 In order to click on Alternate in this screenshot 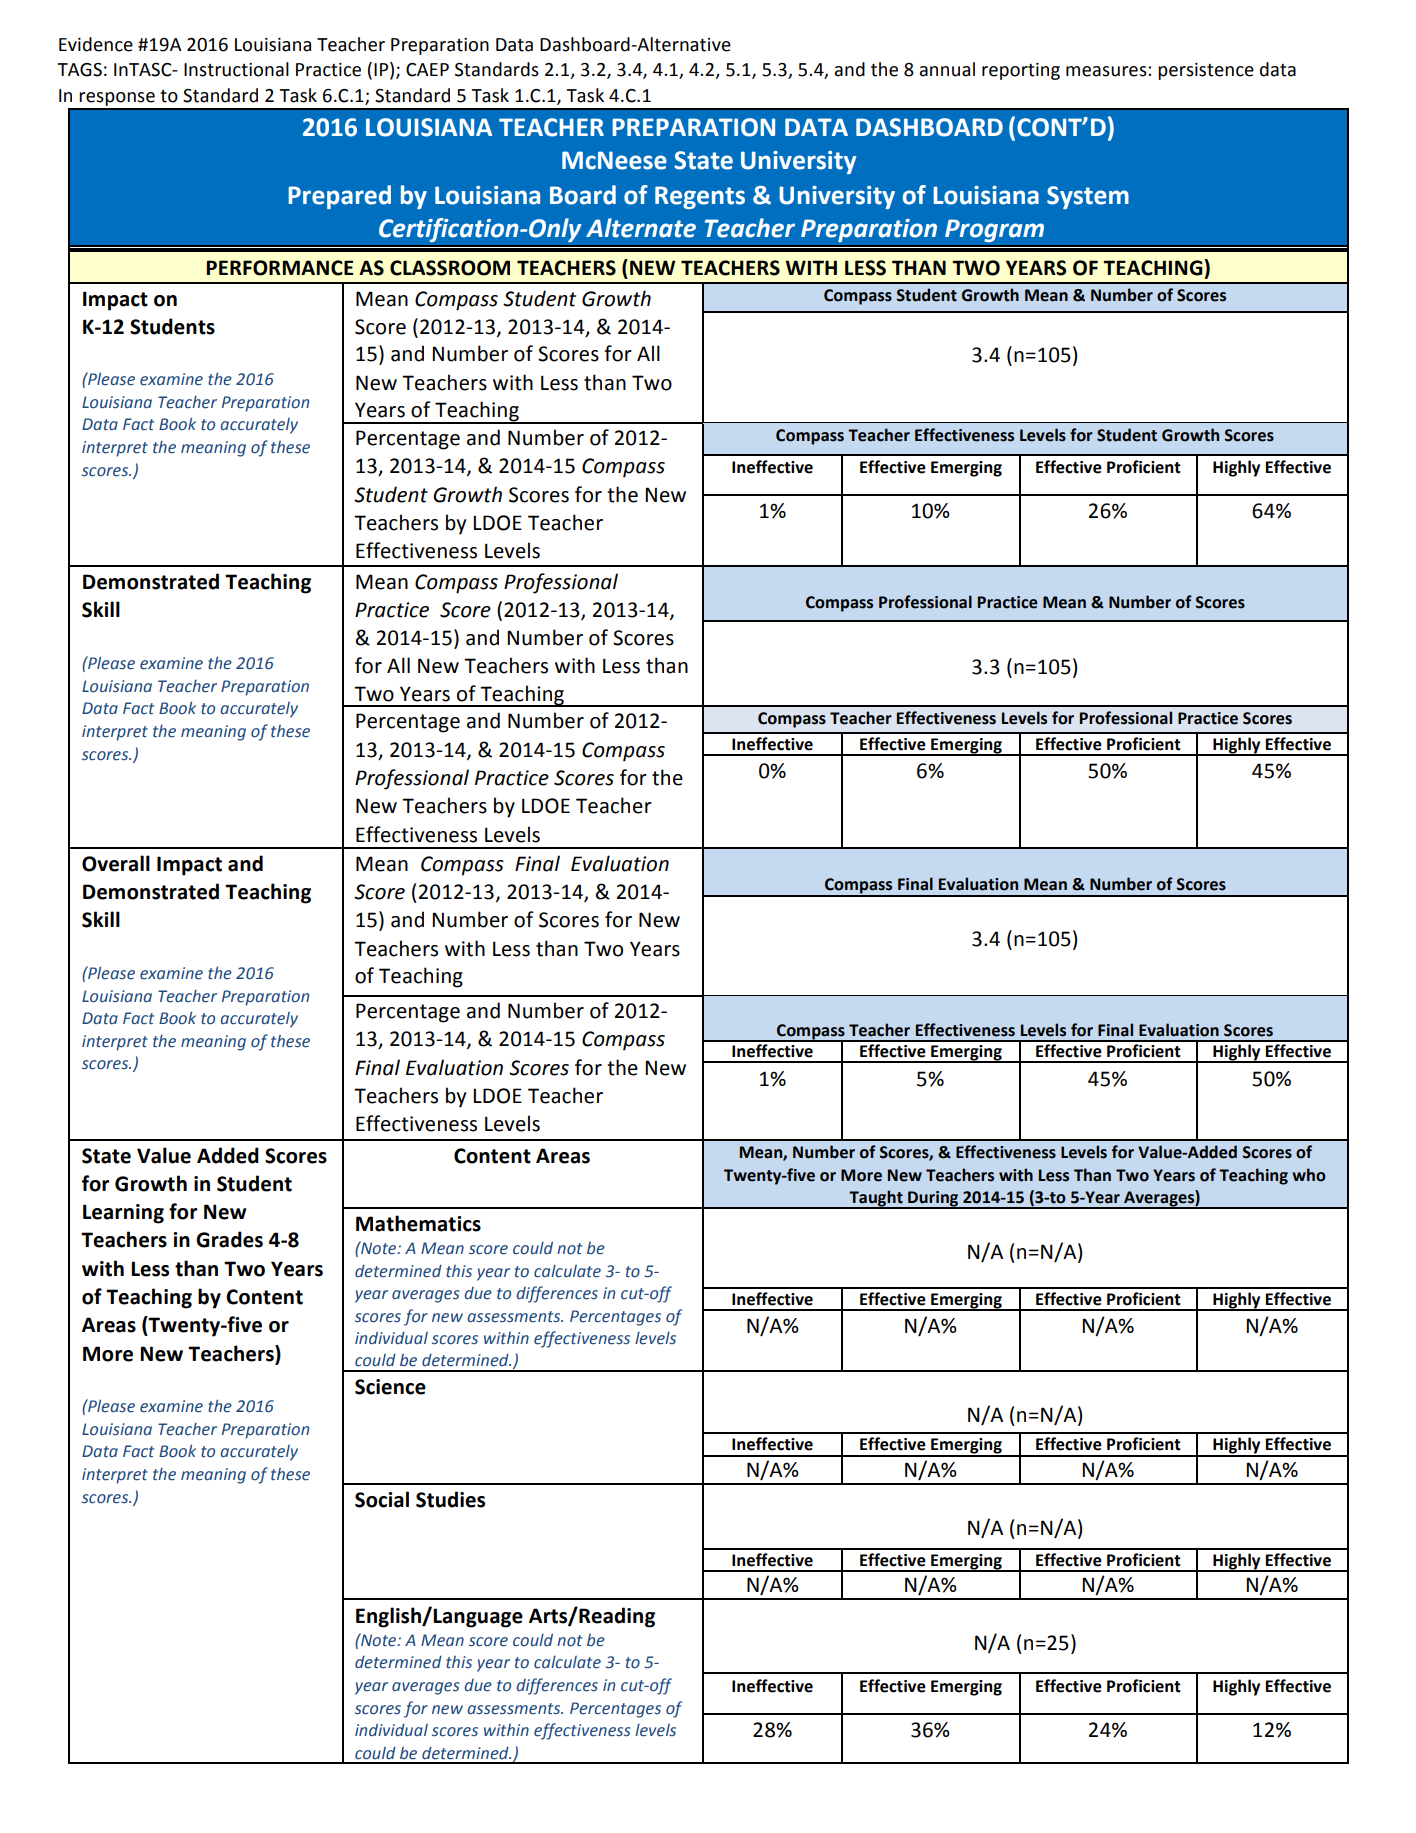, I will do `click(641, 228)`.
